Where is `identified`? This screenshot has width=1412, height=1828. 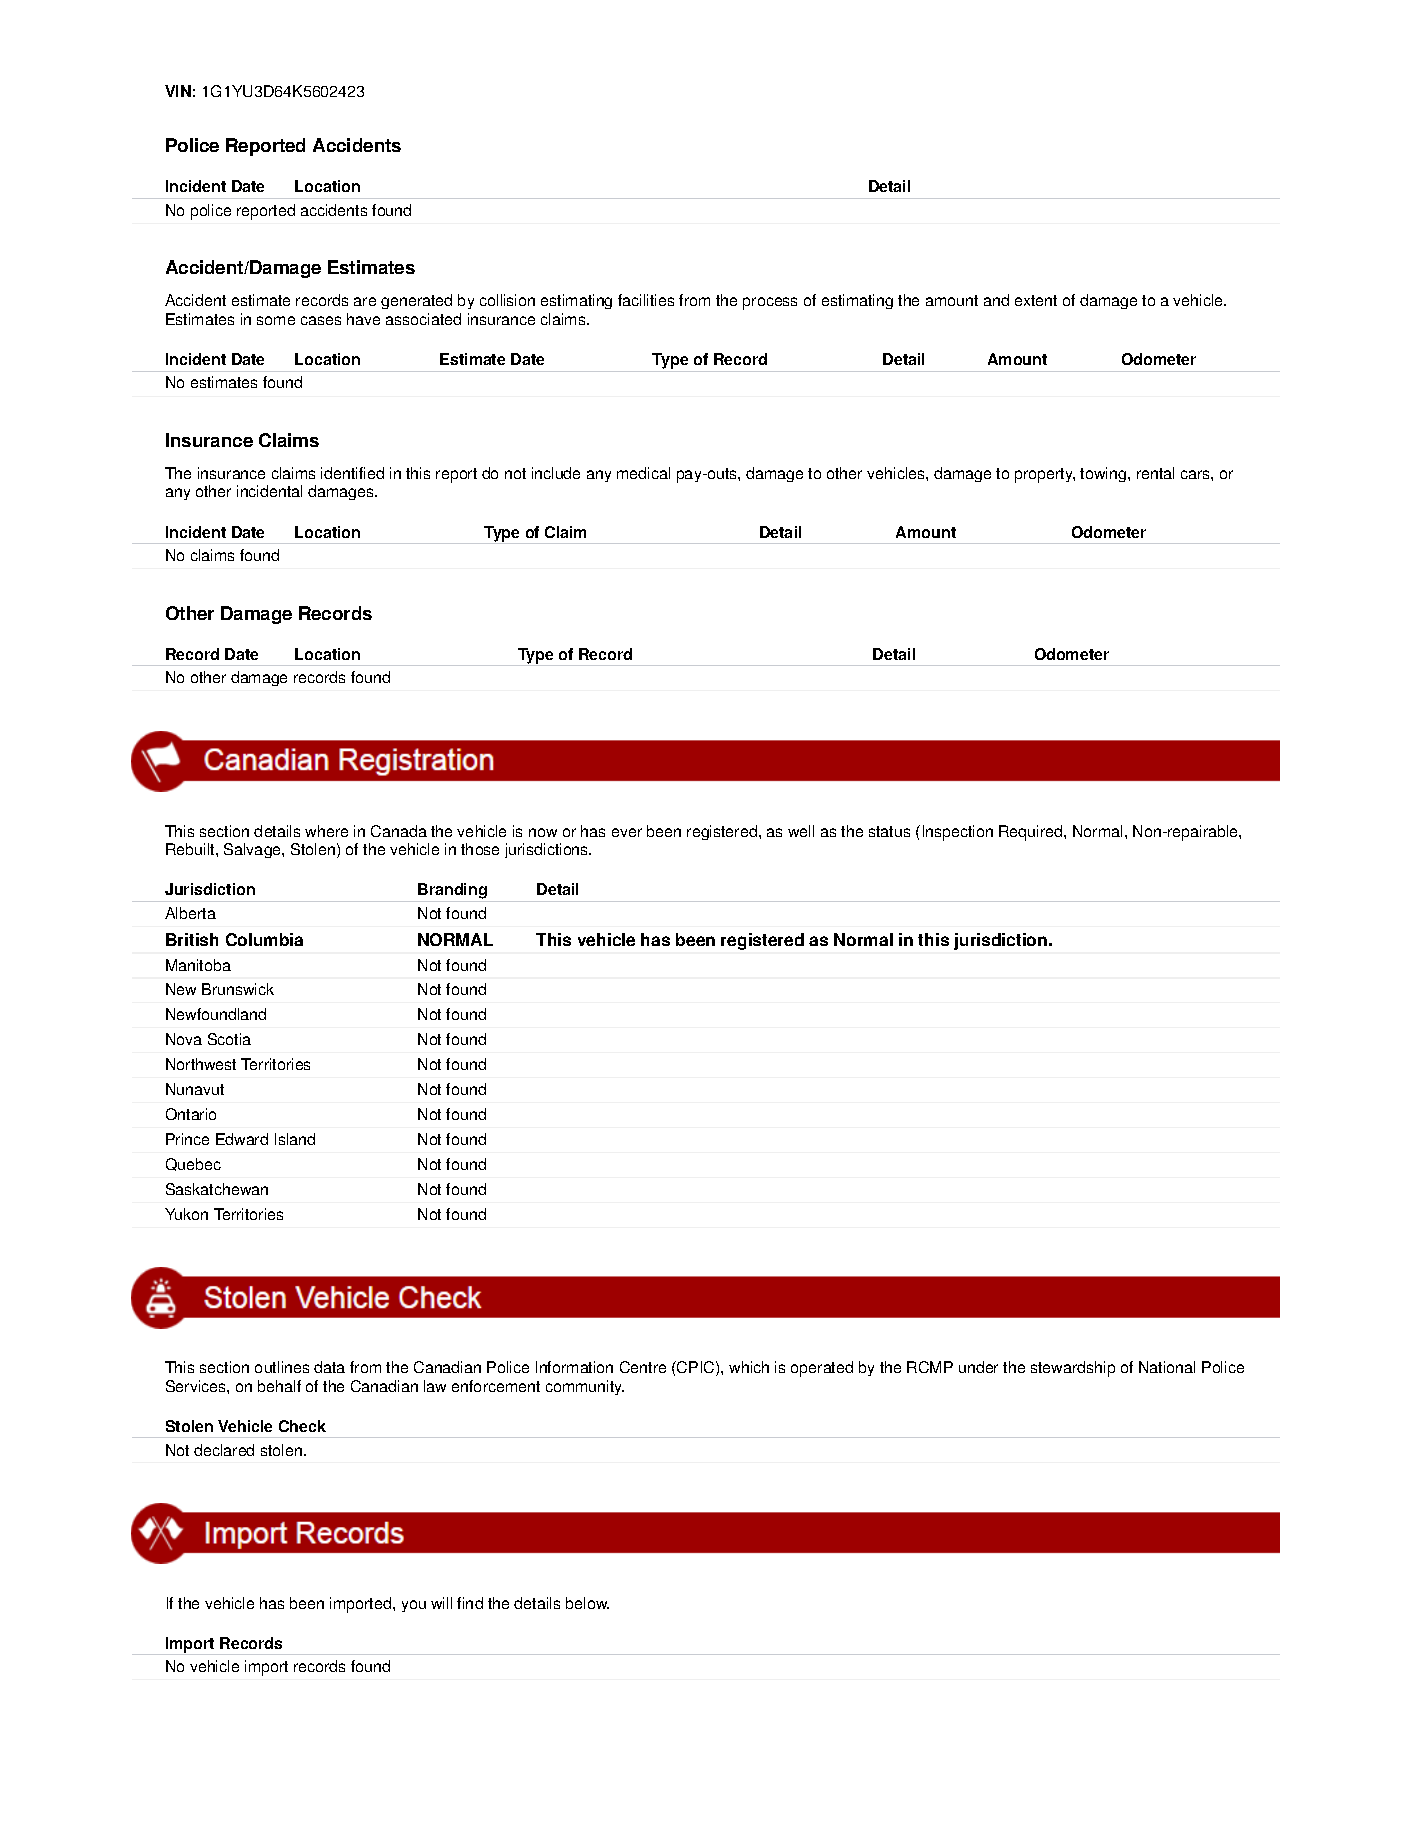 identified is located at coordinates (352, 473).
